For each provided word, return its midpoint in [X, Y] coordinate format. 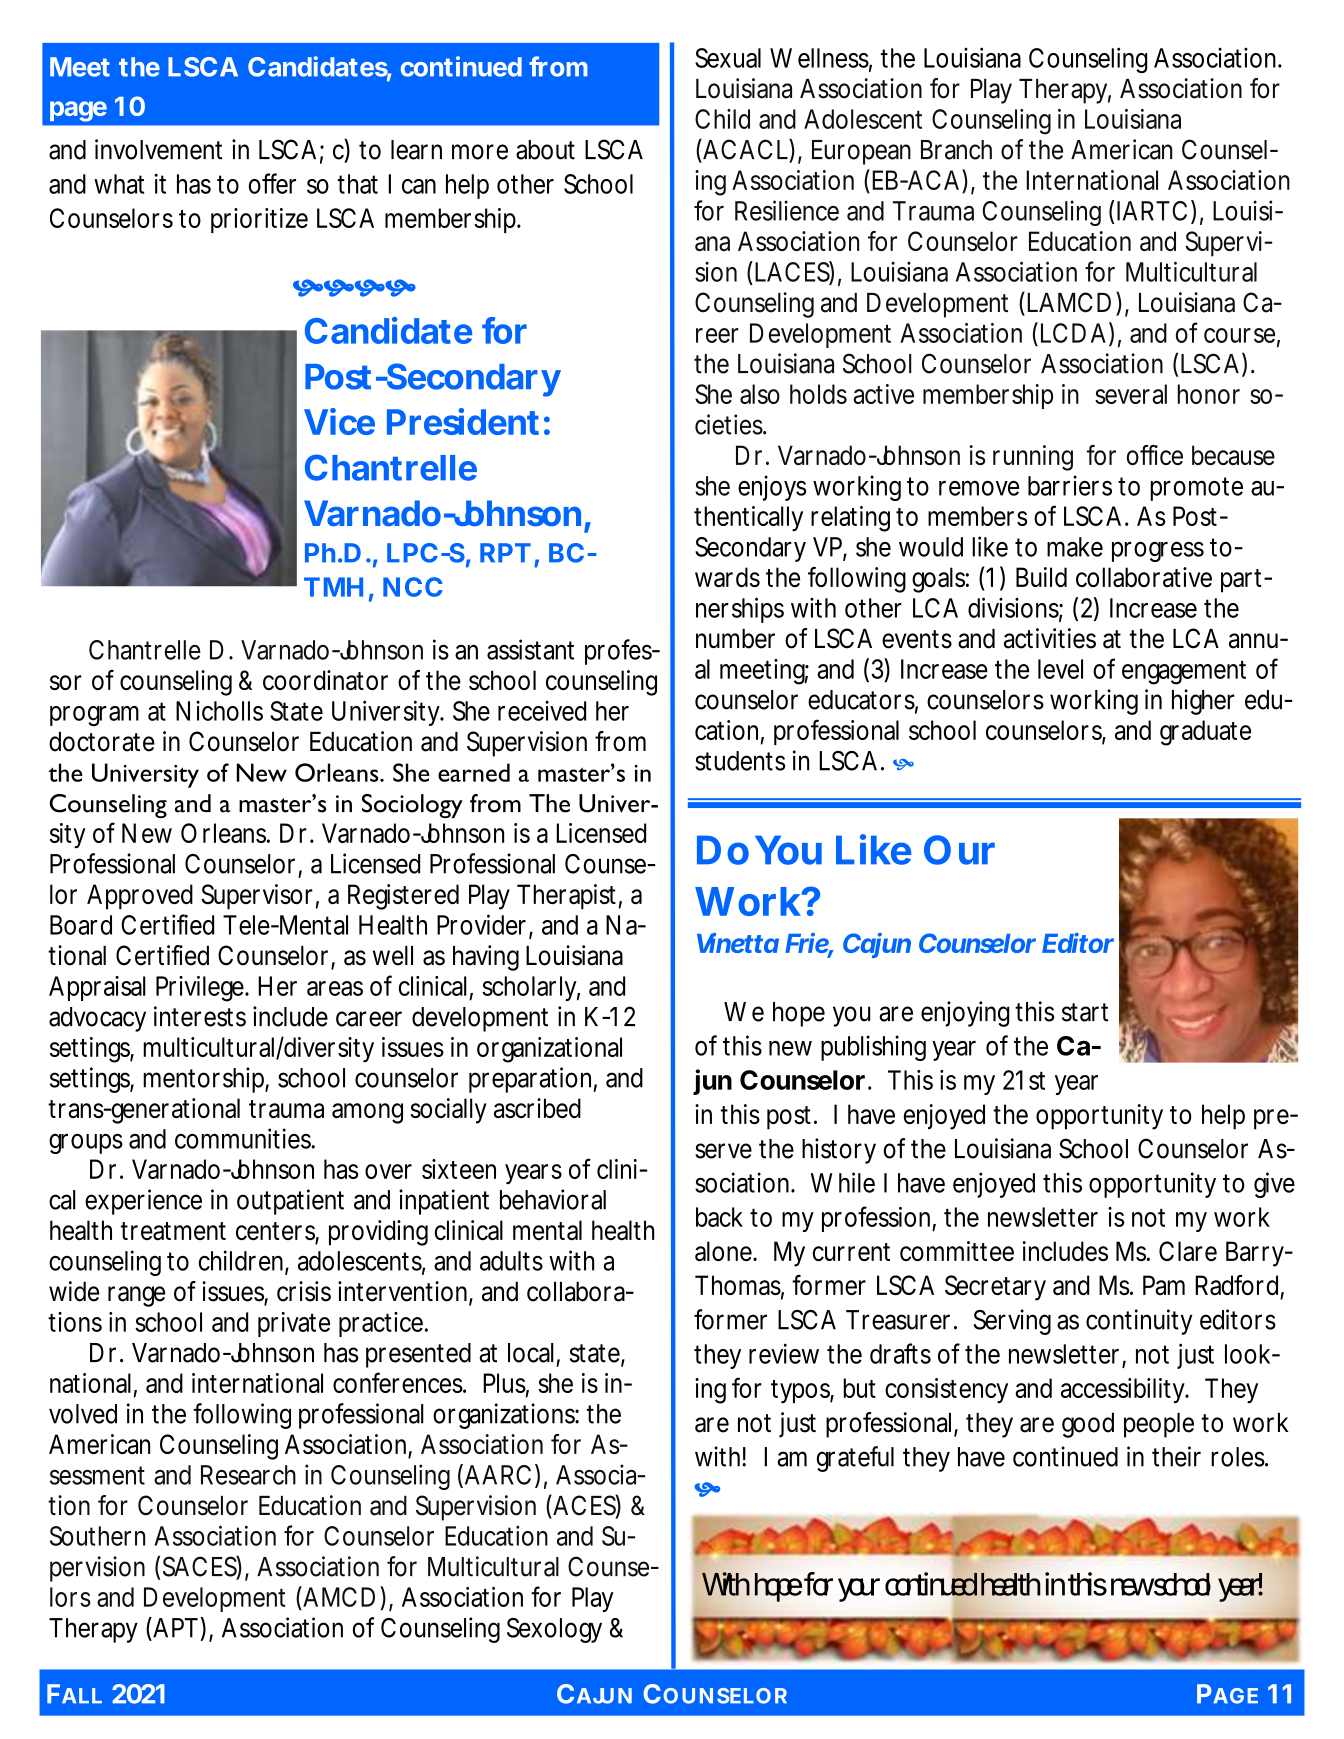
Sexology [554, 1630]
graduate [1205, 733]
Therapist [566, 897]
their [1176, 1456]
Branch [956, 150]
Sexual [728, 58]
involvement [158, 149]
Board [81, 925]
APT [174, 1627]
